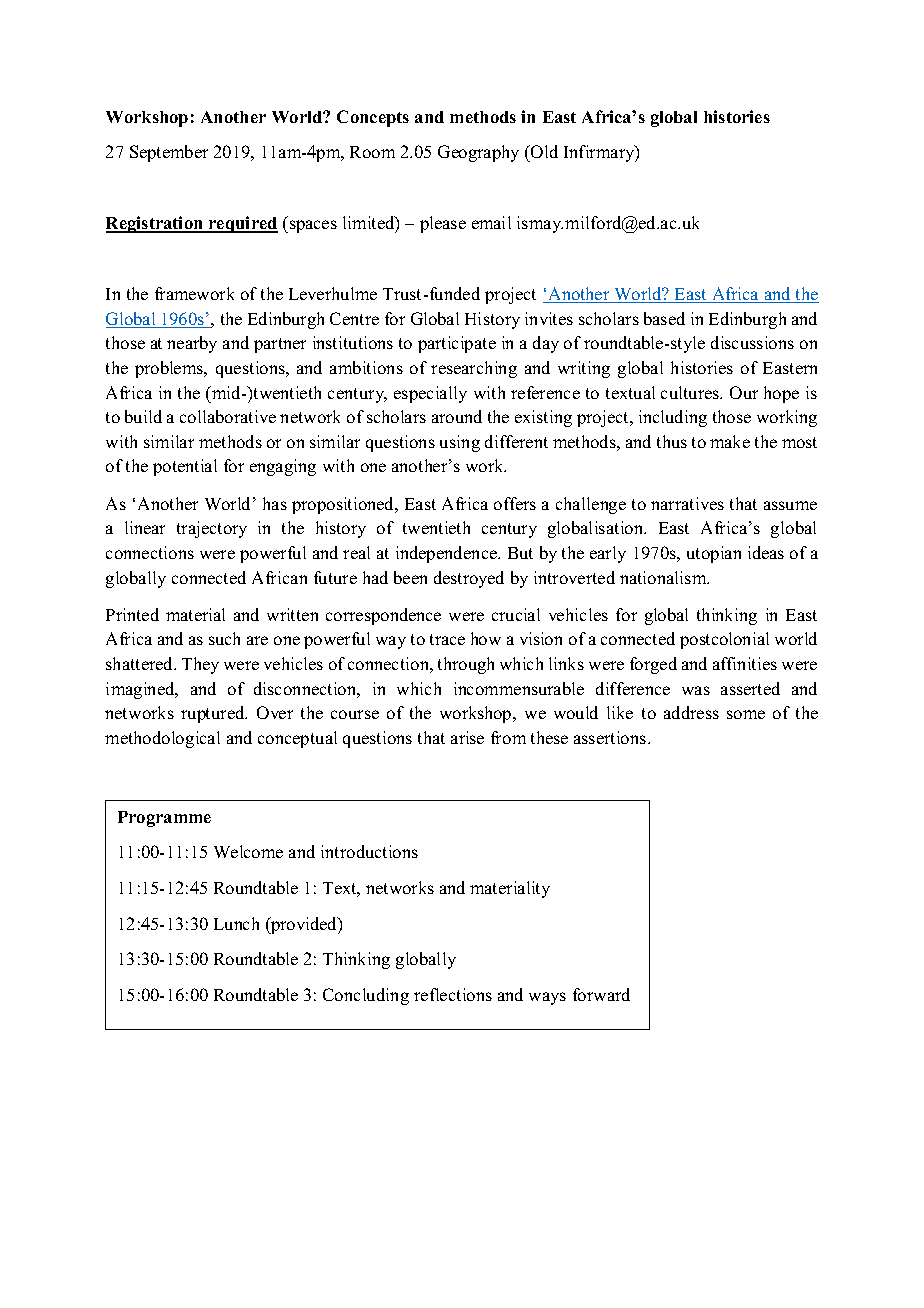  What do you see at coordinates (478, 153) in the screenshot?
I see `Geography` at bounding box center [478, 153].
